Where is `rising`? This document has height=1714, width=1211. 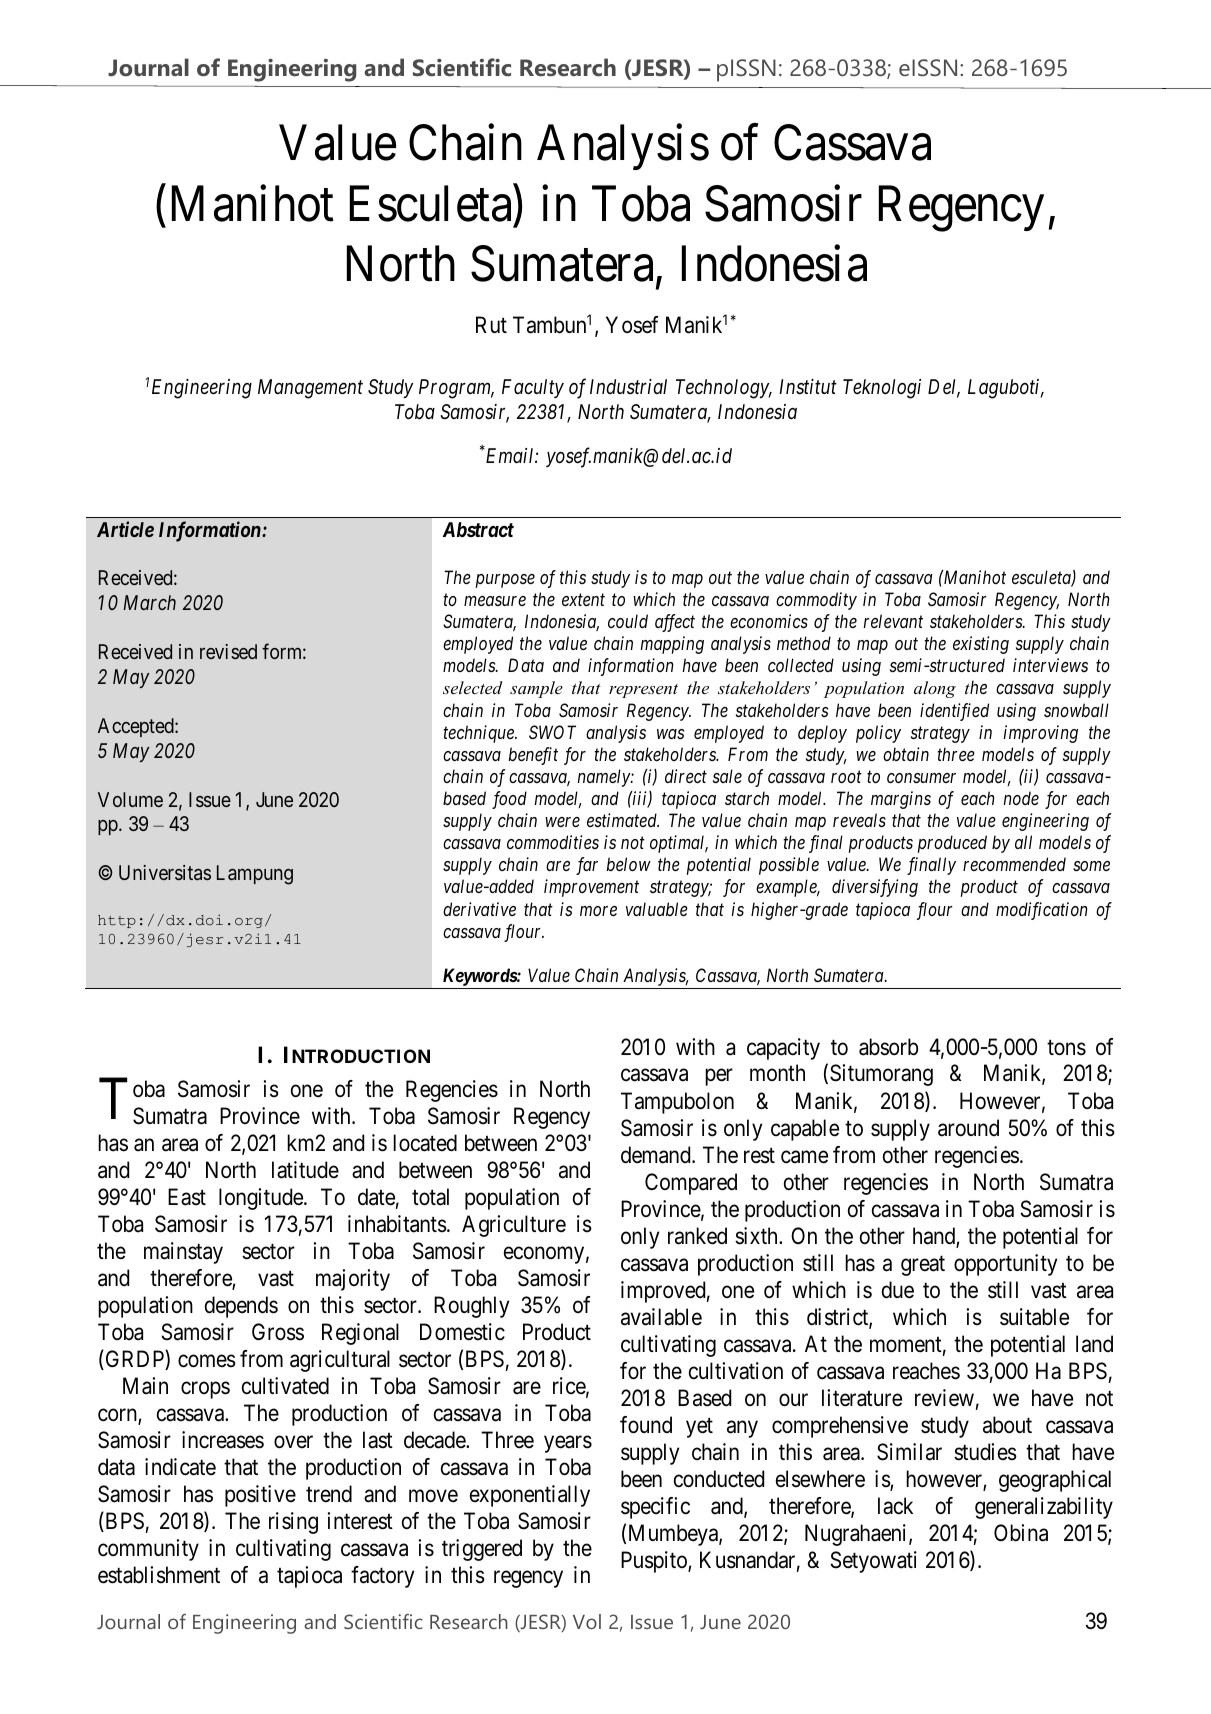
rising is located at coordinates (293, 1523).
